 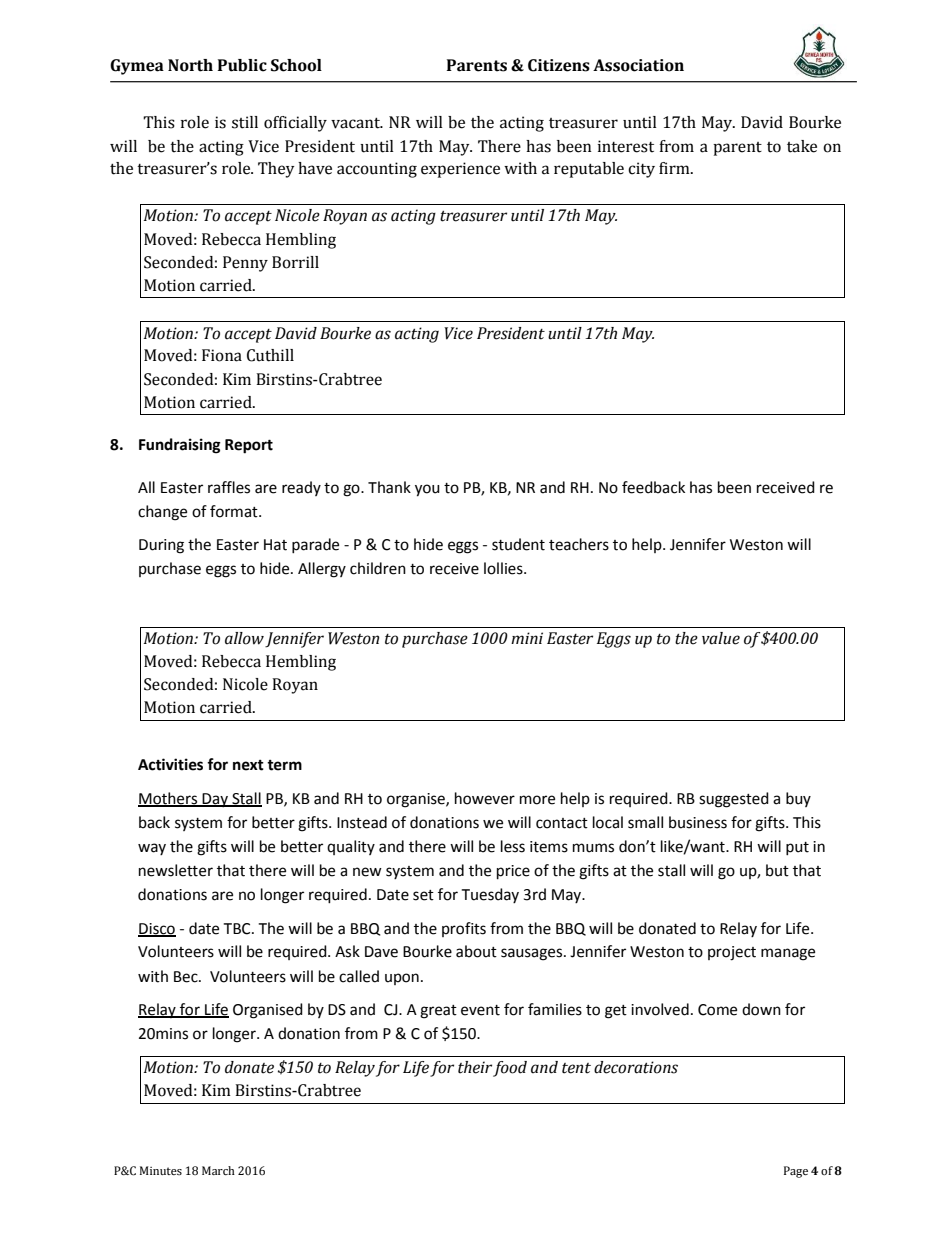 What do you see at coordinates (734, 800) in the page?
I see `suggested` at bounding box center [734, 800].
